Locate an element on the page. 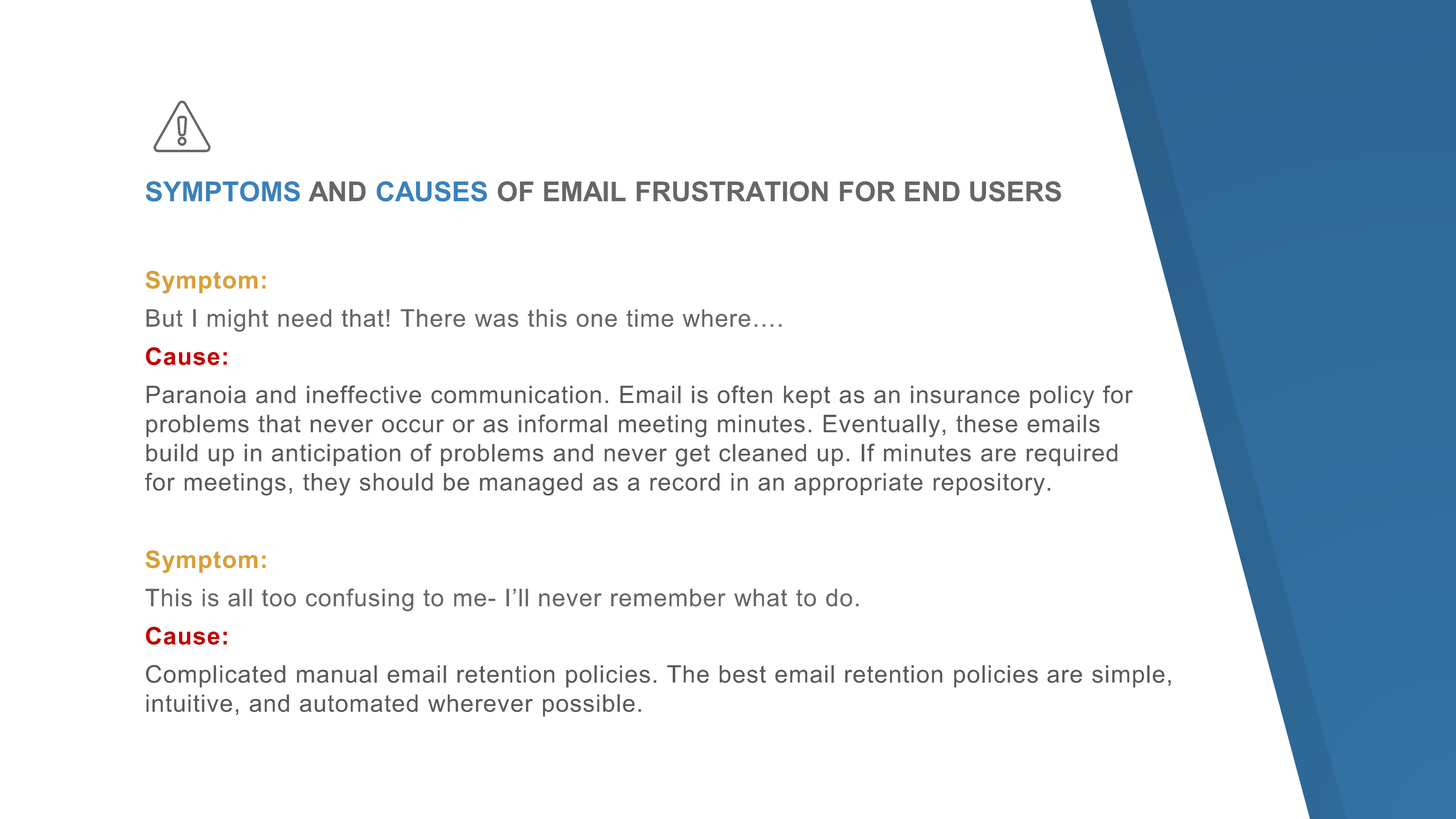 Image resolution: width=1456 pixels, height=819 pixels. anticipation is located at coordinates (336, 455).
